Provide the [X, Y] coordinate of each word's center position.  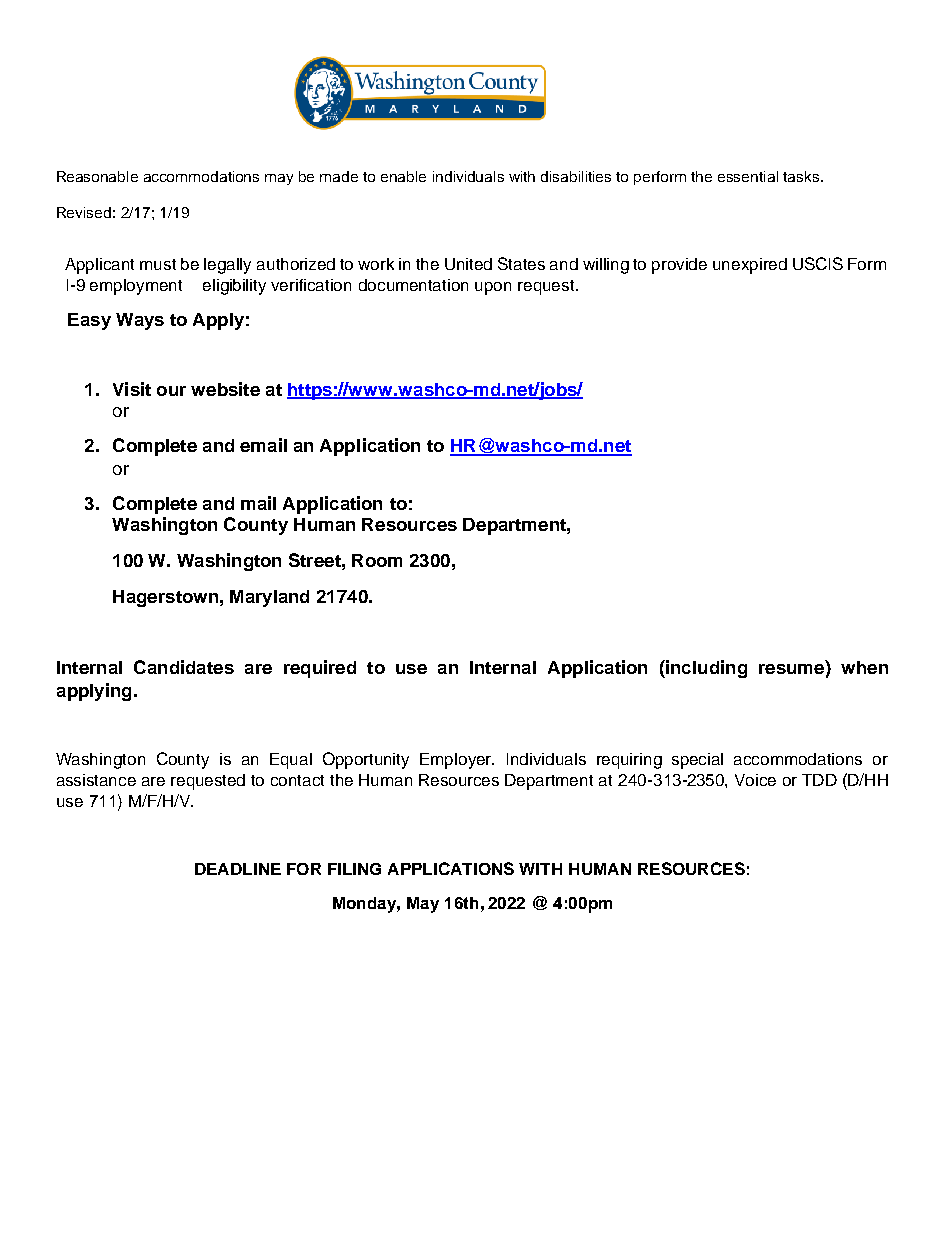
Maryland [269, 598]
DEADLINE [238, 869]
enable [403, 176]
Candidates [184, 667]
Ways [140, 321]
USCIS [818, 263]
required [320, 669]
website [225, 389]
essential [748, 176]
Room [377, 560]
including [705, 669]
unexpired [750, 266]
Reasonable [97, 176]
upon [493, 288]
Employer [457, 761]
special [697, 761]
